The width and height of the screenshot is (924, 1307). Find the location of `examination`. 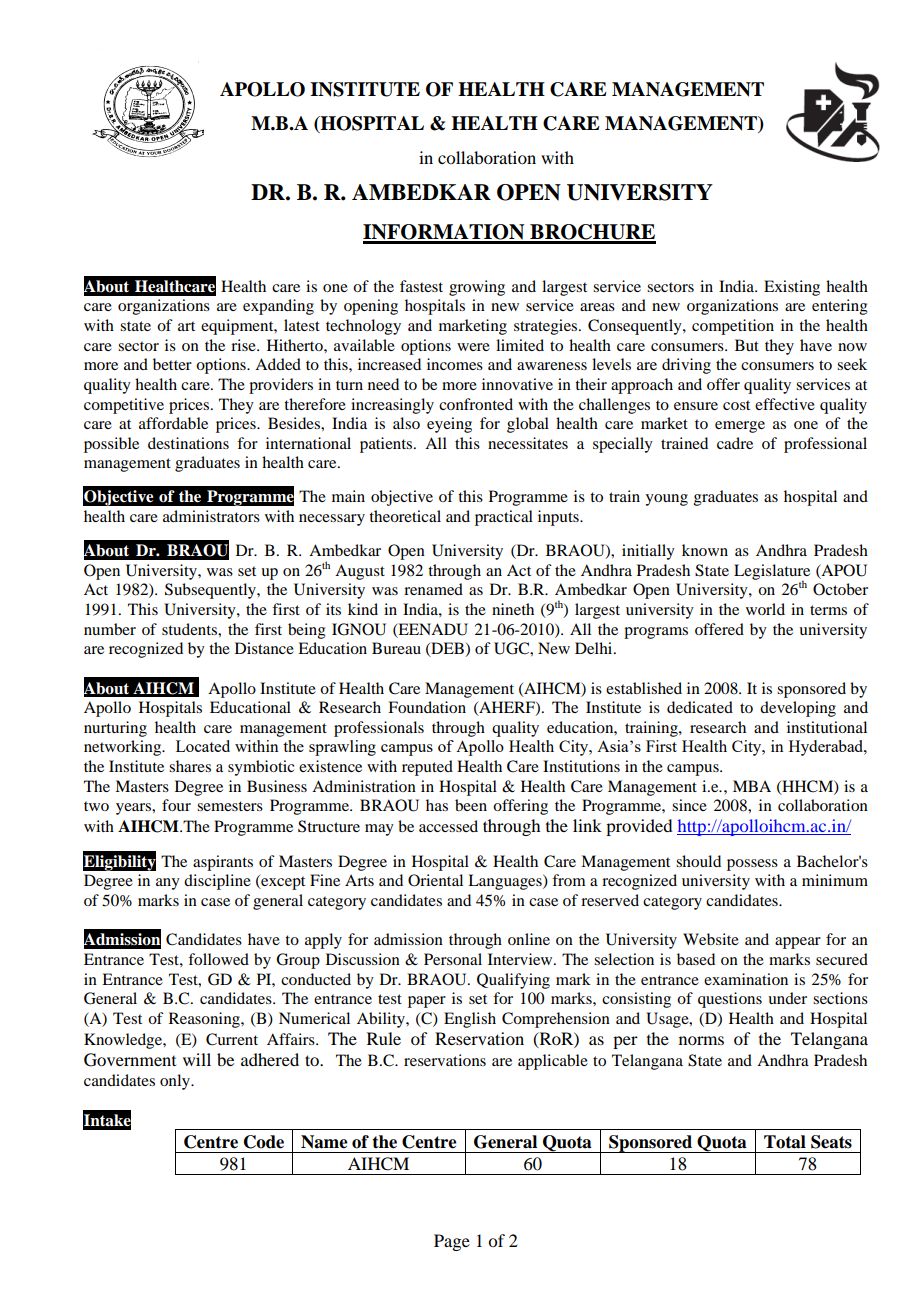

examination is located at coordinates (746, 979).
